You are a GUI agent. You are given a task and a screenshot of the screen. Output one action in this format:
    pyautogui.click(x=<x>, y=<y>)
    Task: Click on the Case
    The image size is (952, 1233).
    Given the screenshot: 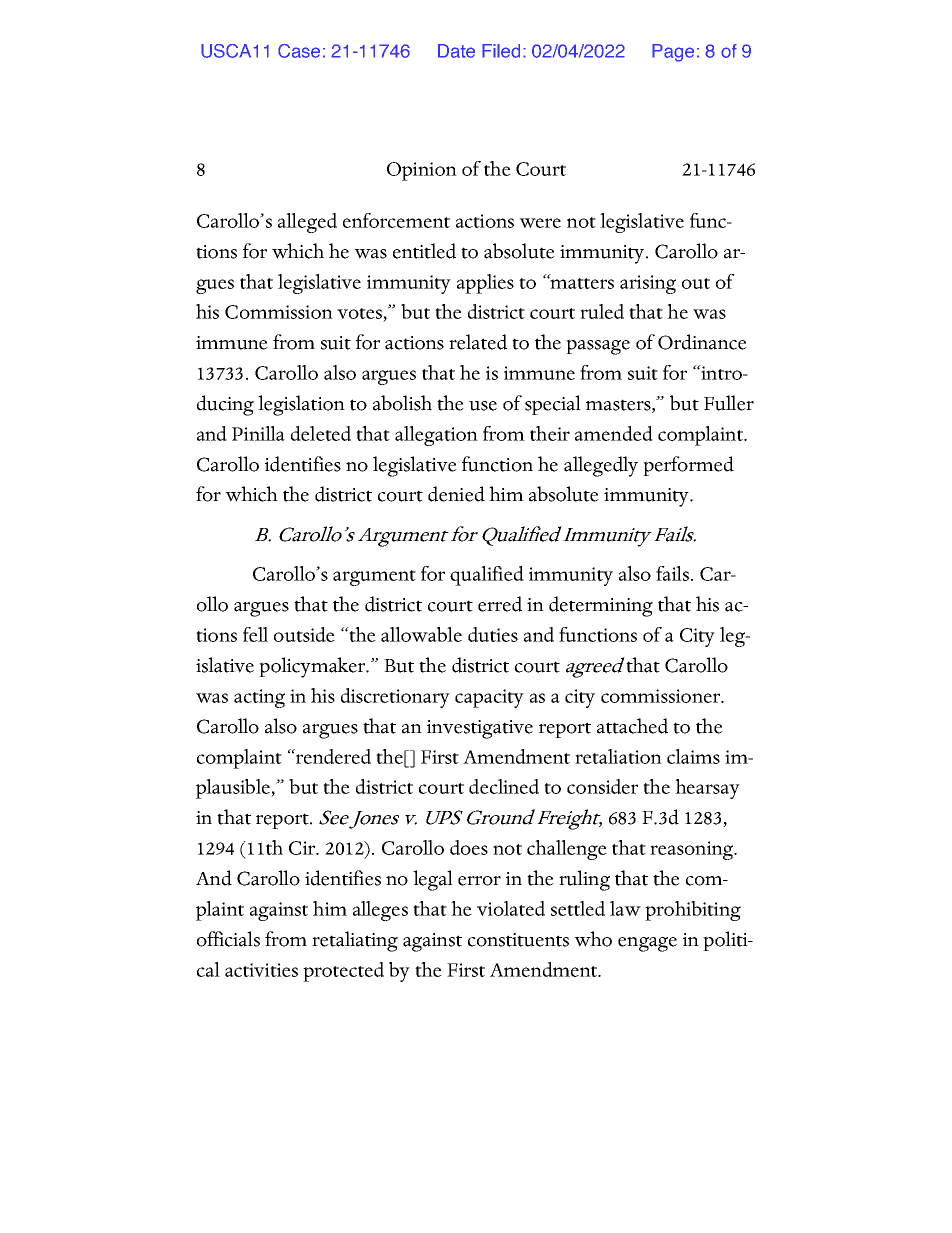 What is the action you would take?
    pyautogui.click(x=299, y=51)
